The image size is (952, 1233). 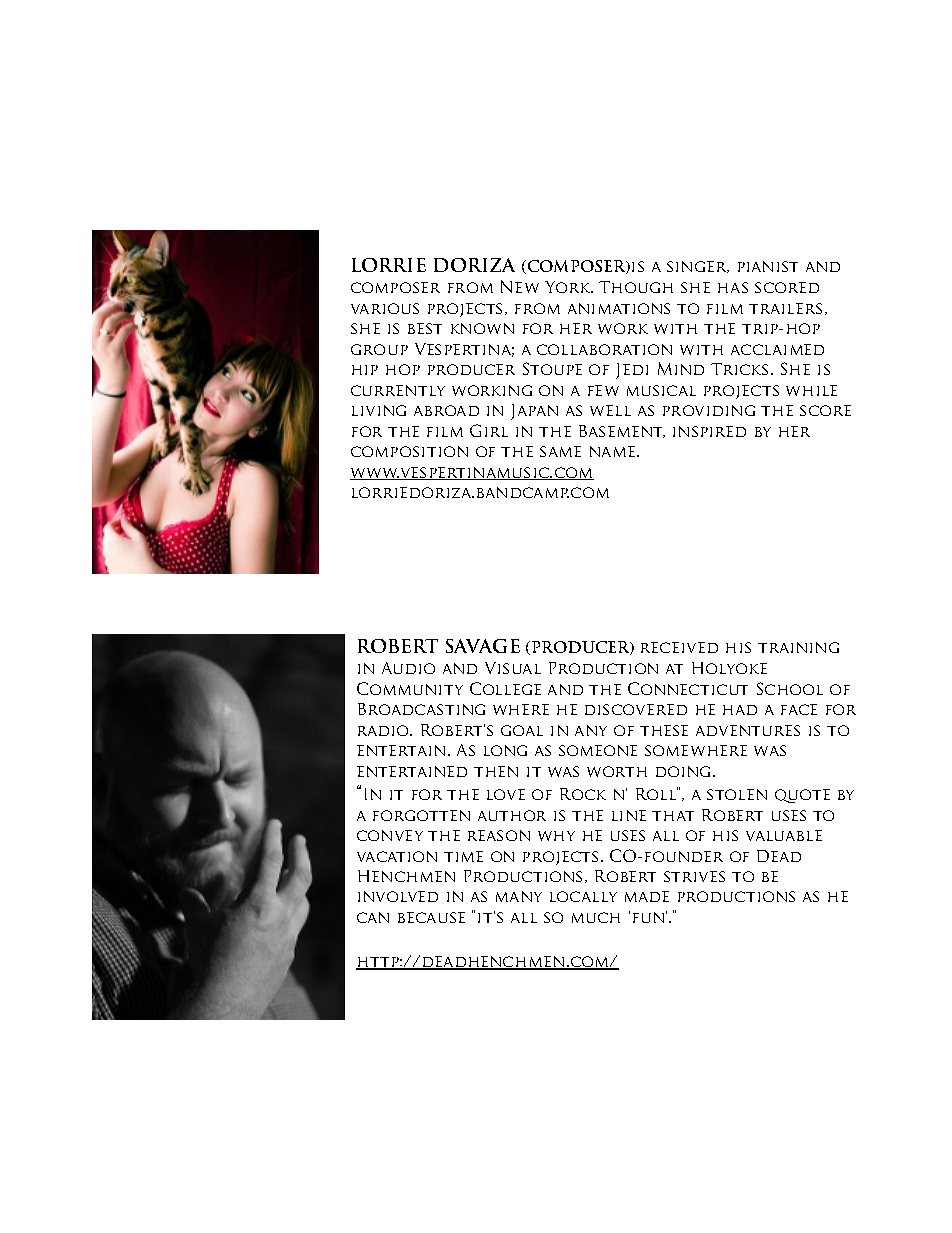 What do you see at coordinates (409, 451) in the screenshot?
I see `composition` at bounding box center [409, 451].
